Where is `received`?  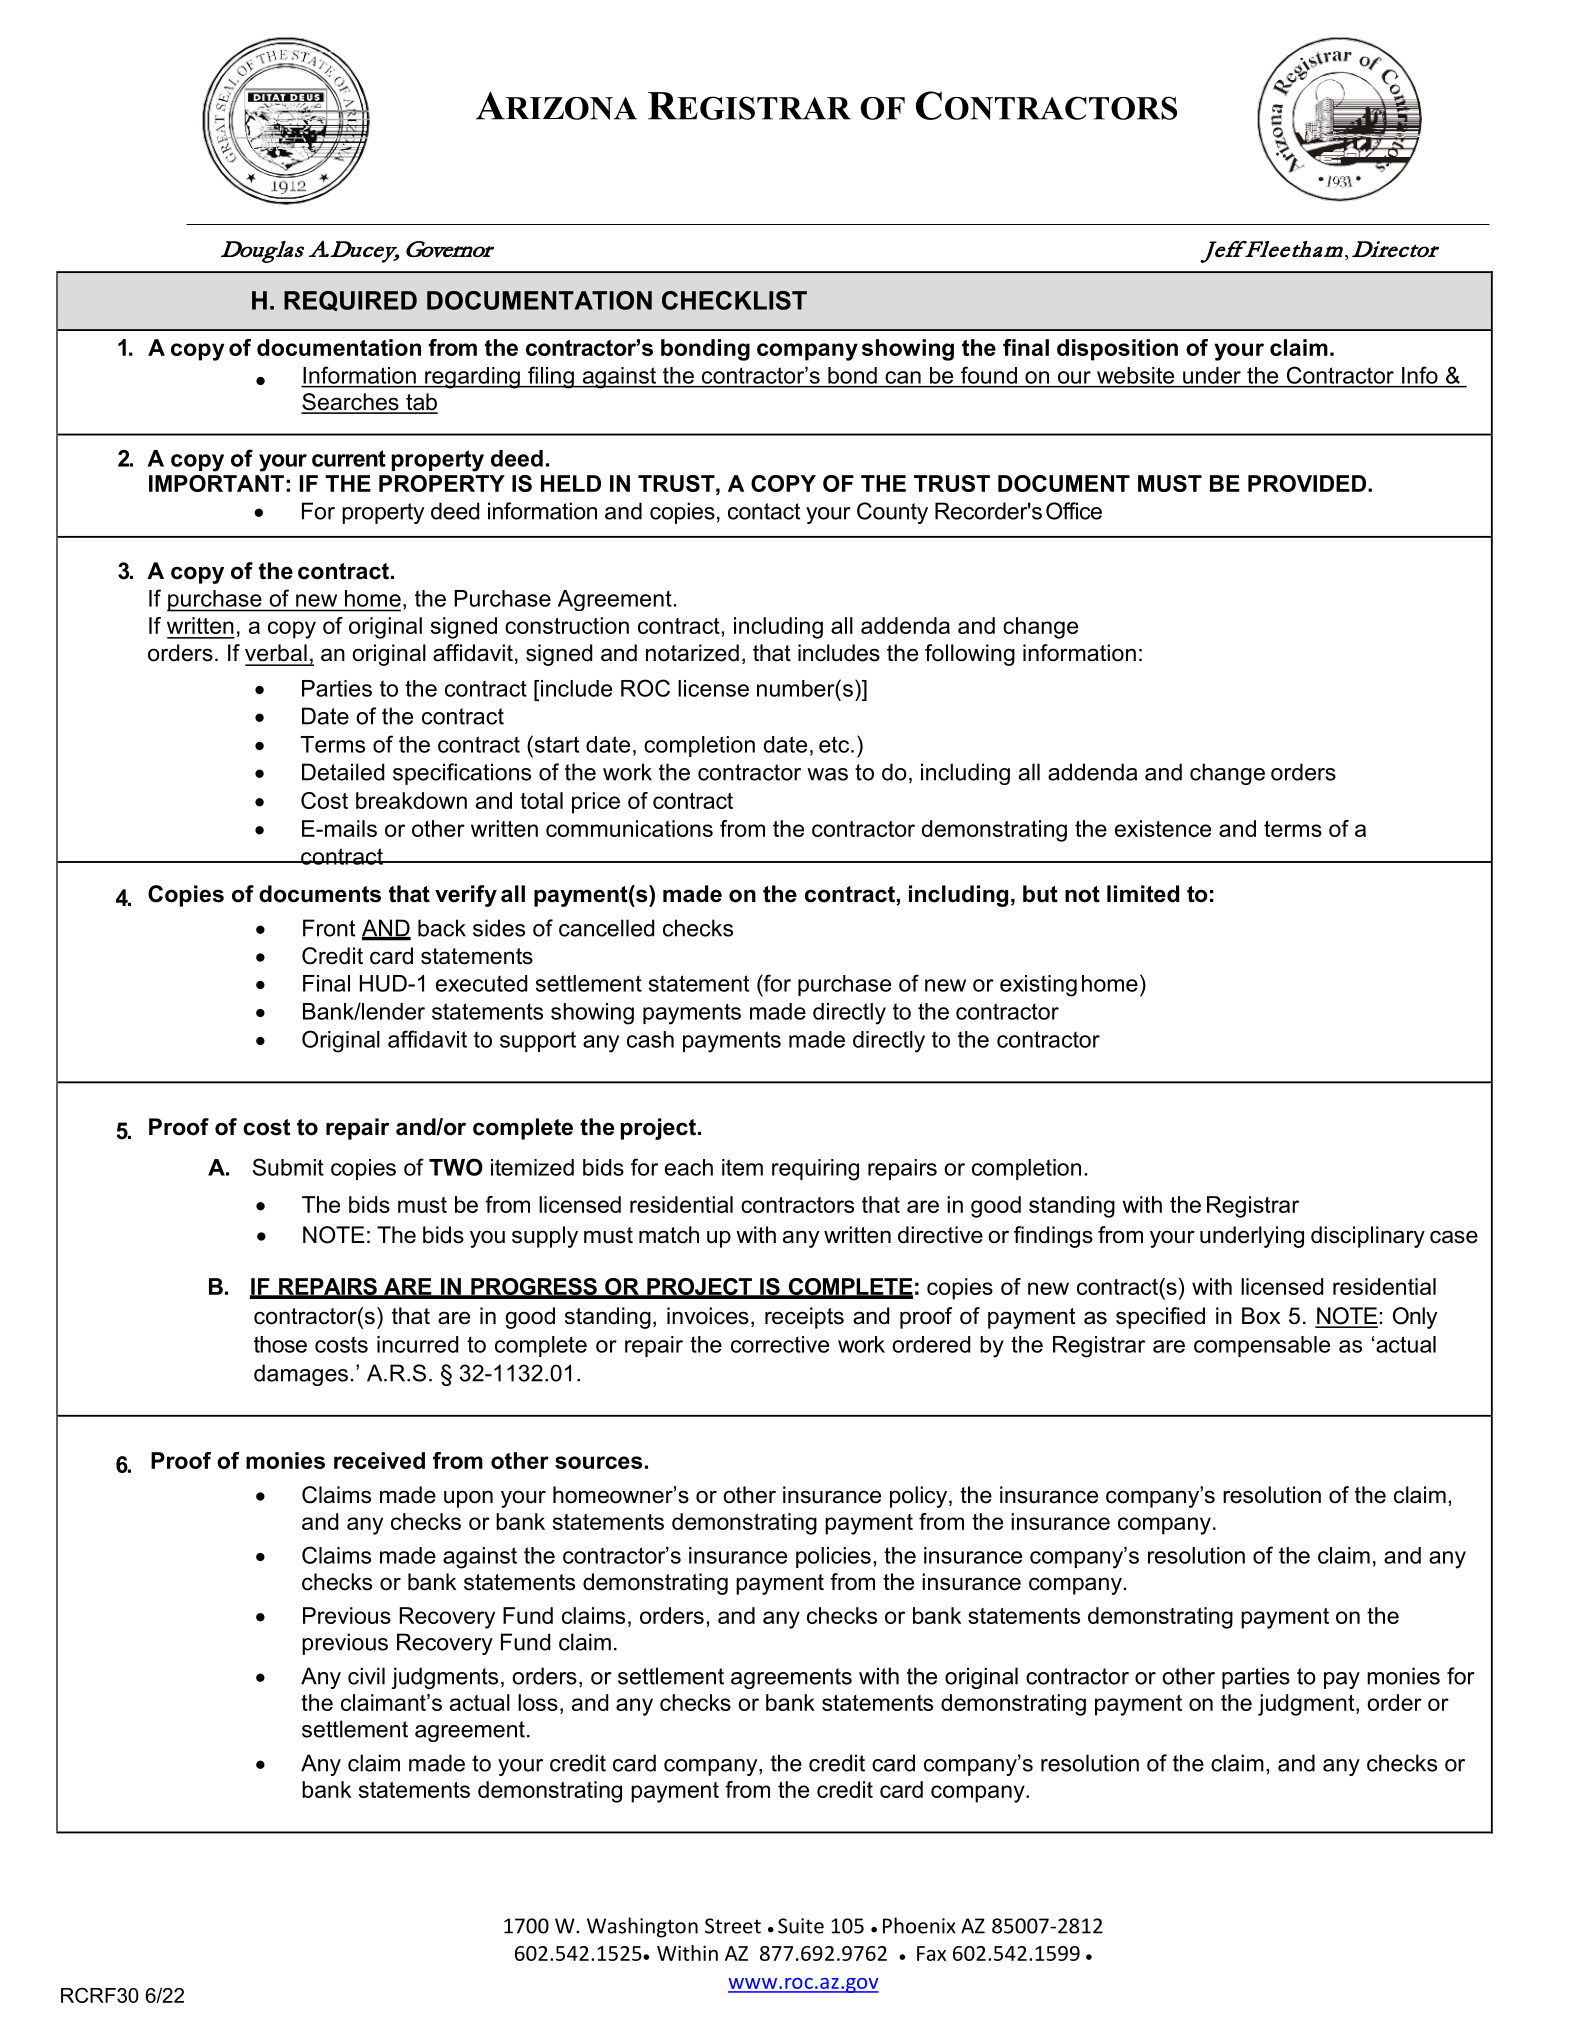 received is located at coordinates (379, 1460).
